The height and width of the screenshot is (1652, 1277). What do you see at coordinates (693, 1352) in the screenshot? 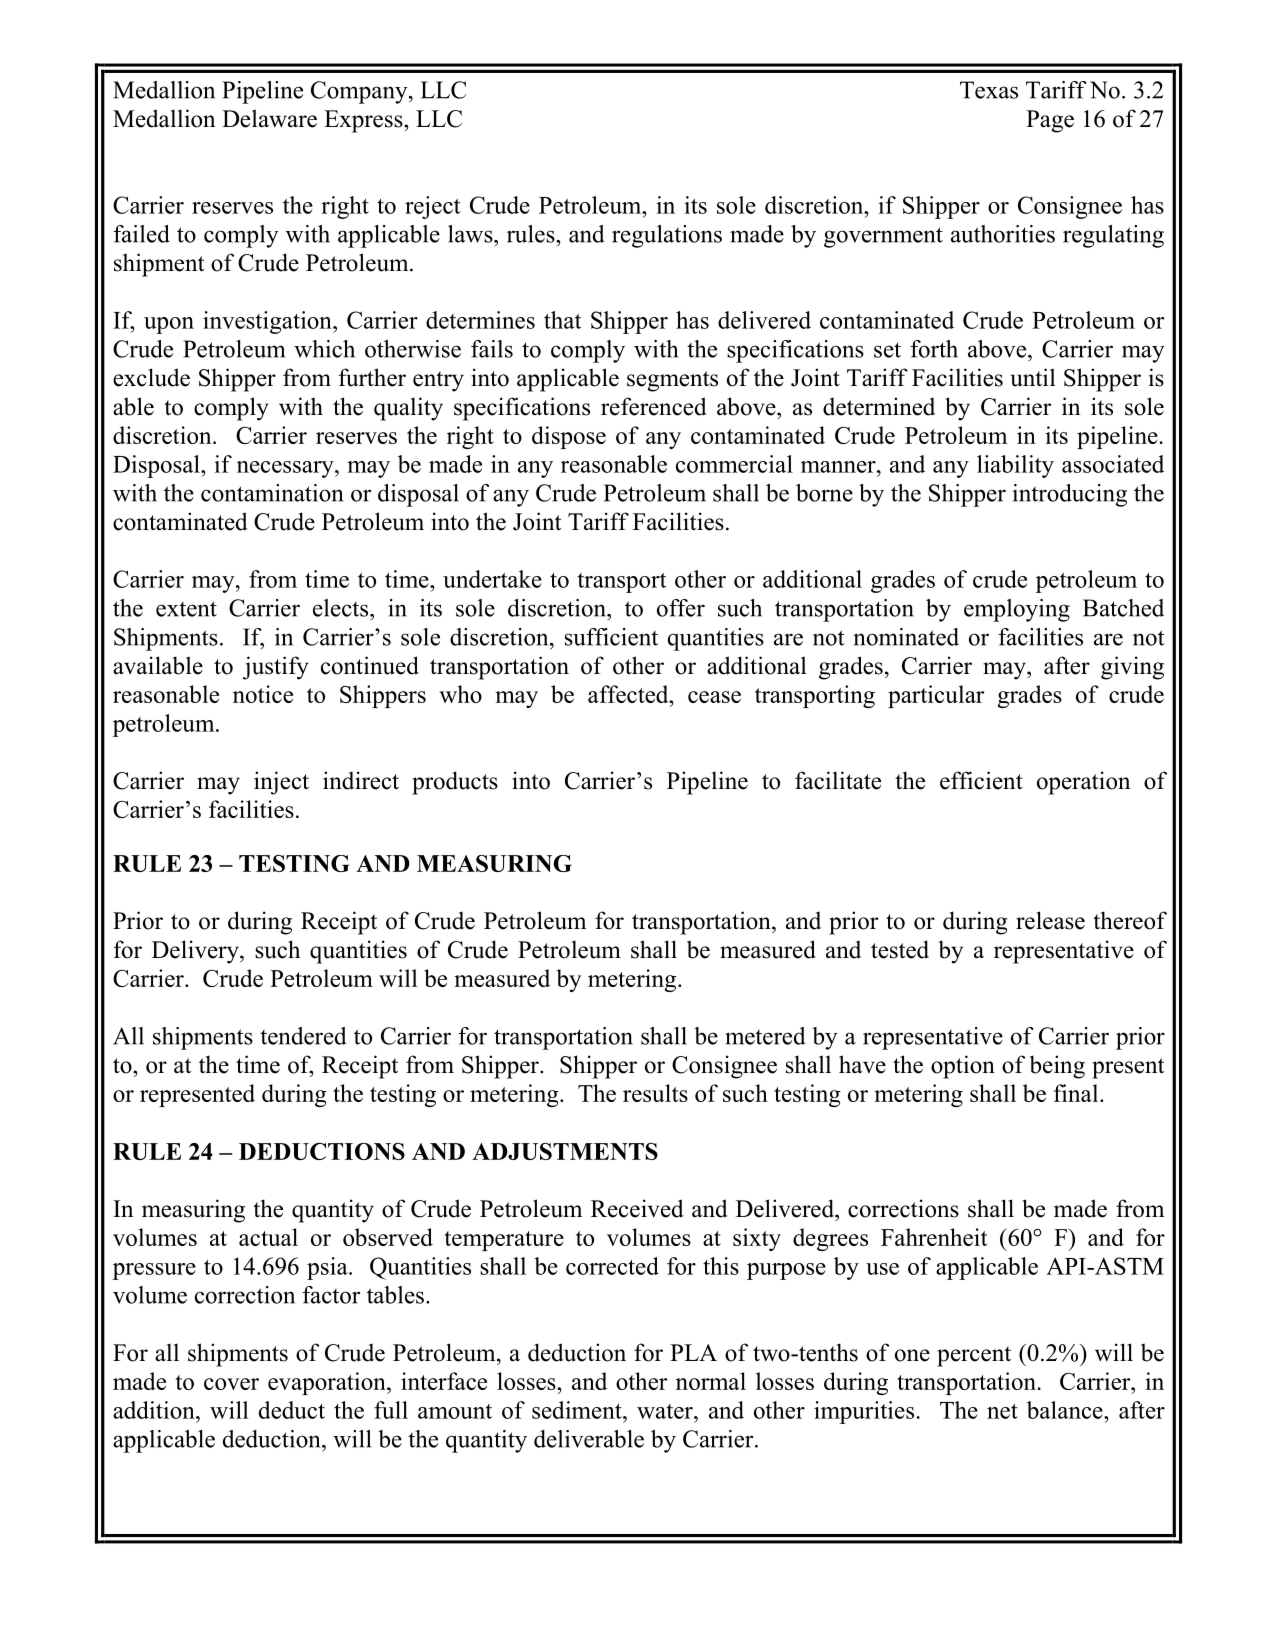
I see `PLA` at bounding box center [693, 1352].
